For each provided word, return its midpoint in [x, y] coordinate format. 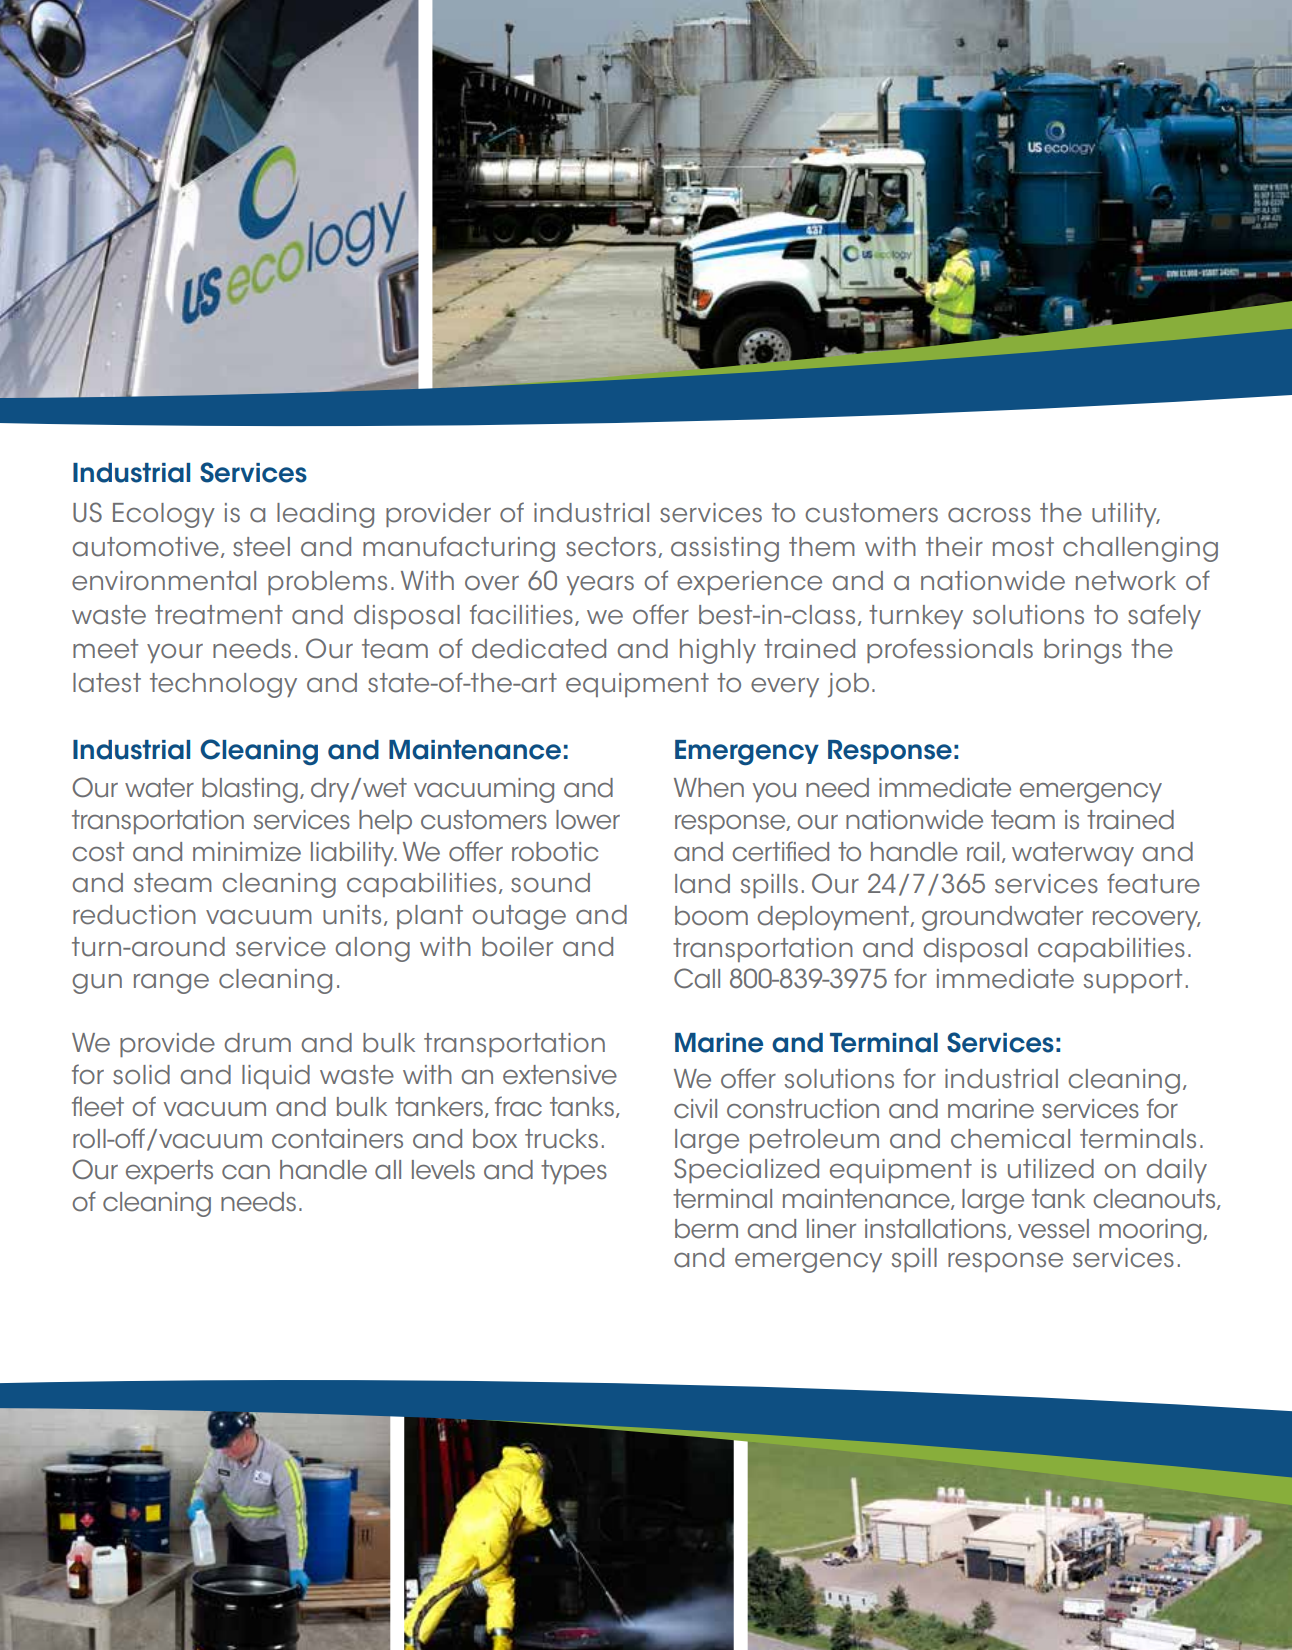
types [574, 1172]
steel [261, 547]
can [246, 1172]
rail [983, 852]
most [1023, 547]
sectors [611, 547]
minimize [247, 852]
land [702, 884]
